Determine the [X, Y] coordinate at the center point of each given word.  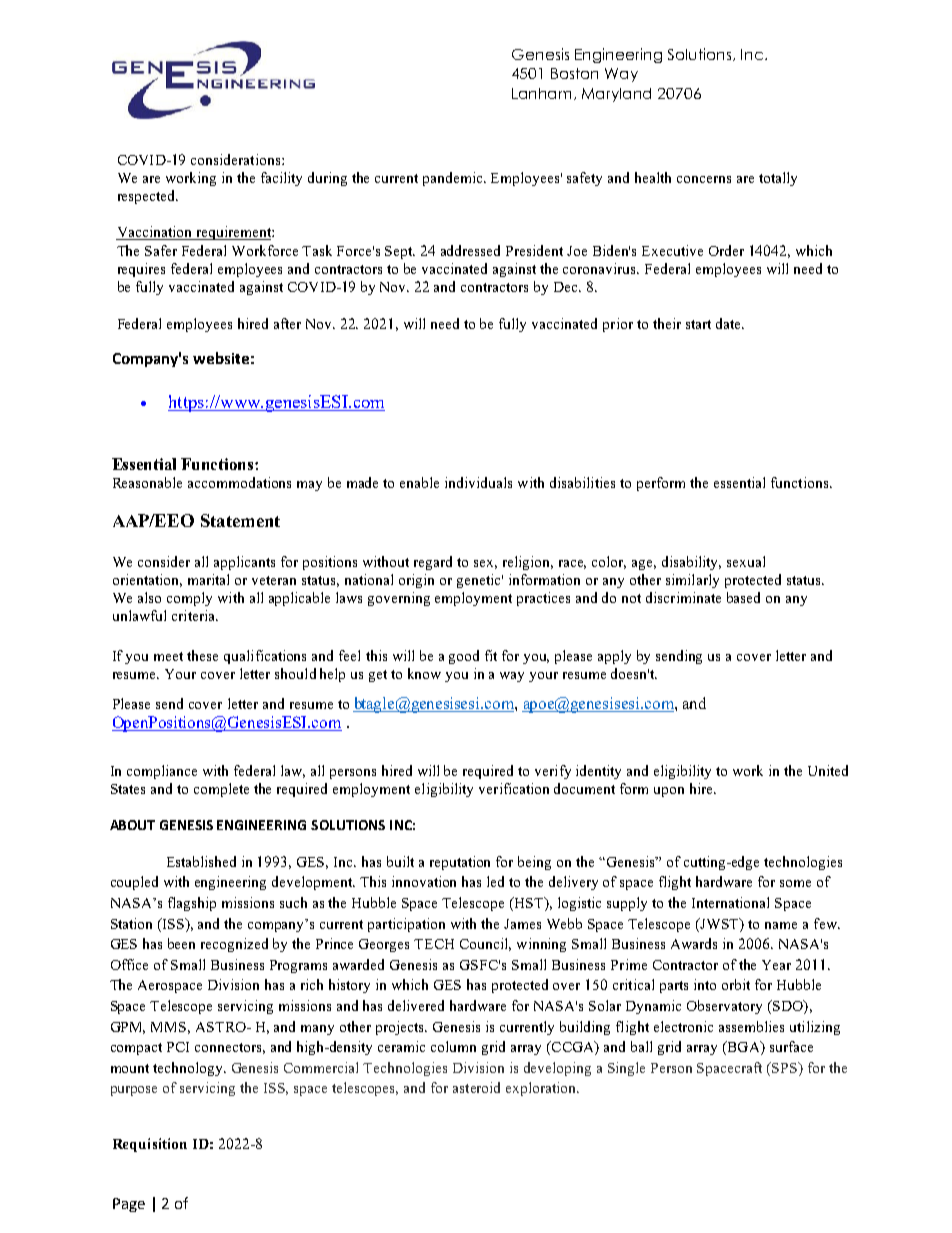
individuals [478, 482]
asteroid [476, 1087]
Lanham [543, 94]
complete [221, 790]
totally [778, 179]
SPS [786, 1067]
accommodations [239, 482]
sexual [746, 561]
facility [281, 179]
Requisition [150, 1145]
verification [514, 788]
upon [669, 792]
